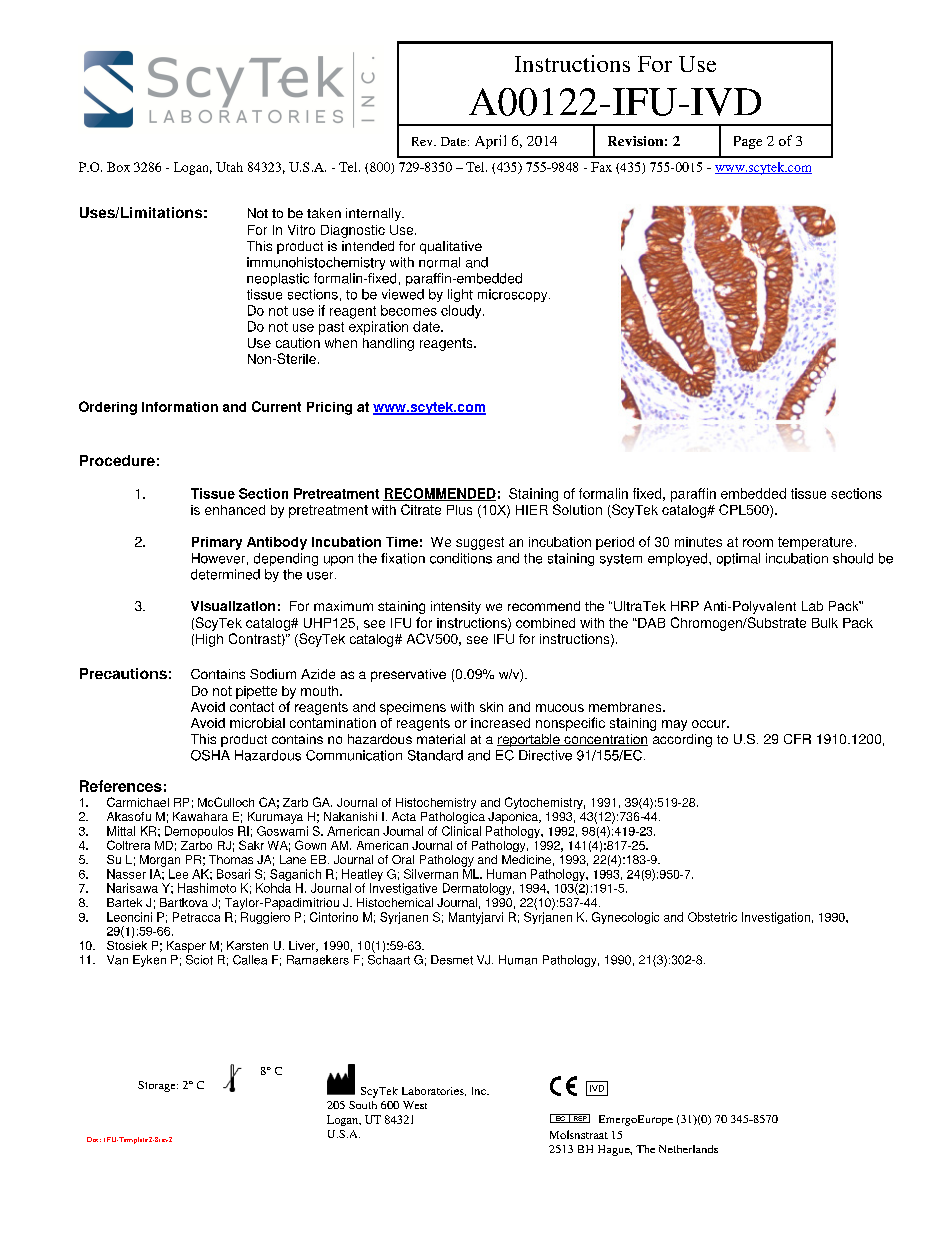 The image size is (952, 1233). I want to click on Lee, so click(178, 874).
